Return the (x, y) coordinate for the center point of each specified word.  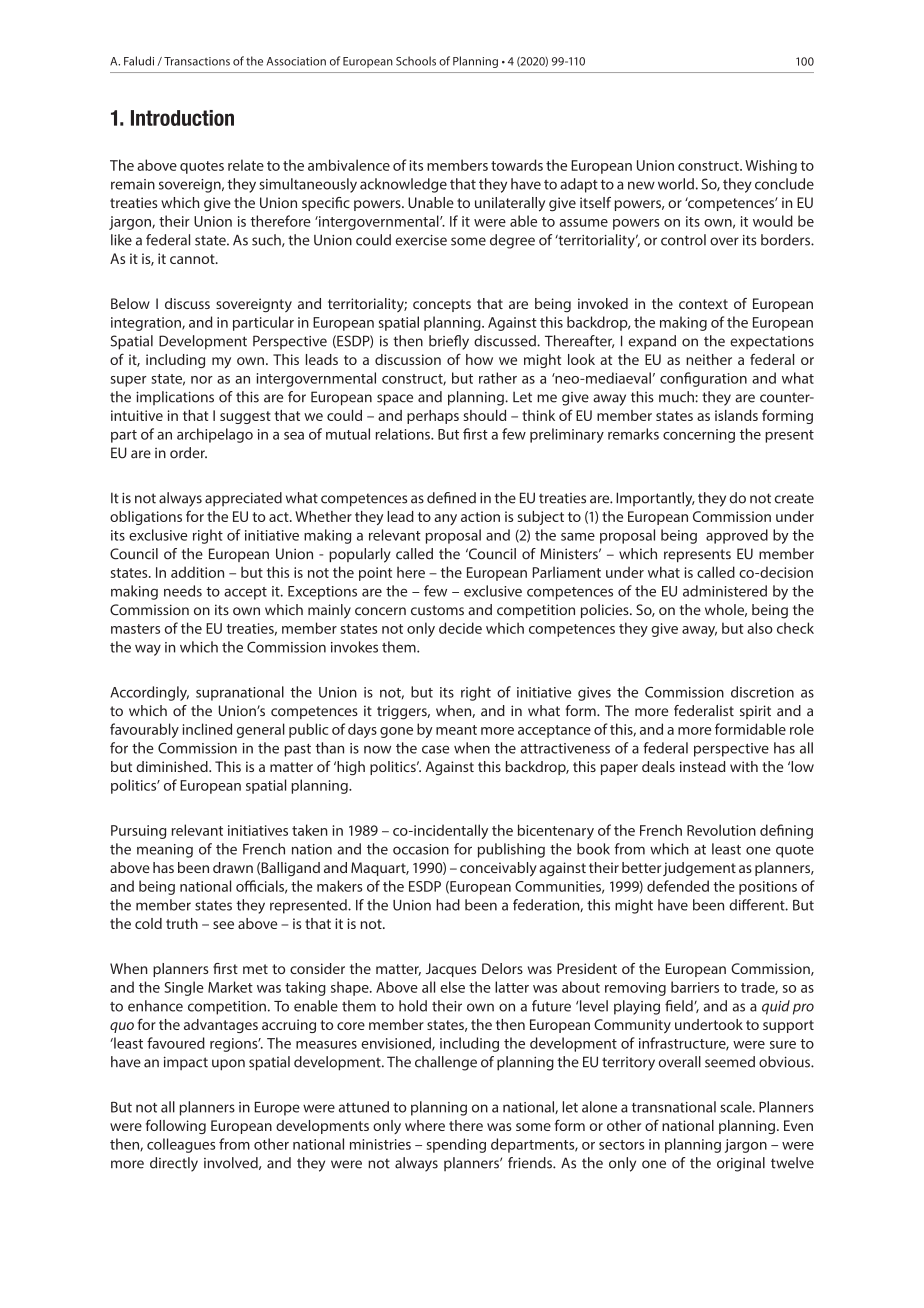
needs (183, 591)
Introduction (182, 118)
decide (460, 628)
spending (456, 1145)
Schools (416, 61)
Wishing (771, 166)
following (176, 1126)
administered (725, 591)
